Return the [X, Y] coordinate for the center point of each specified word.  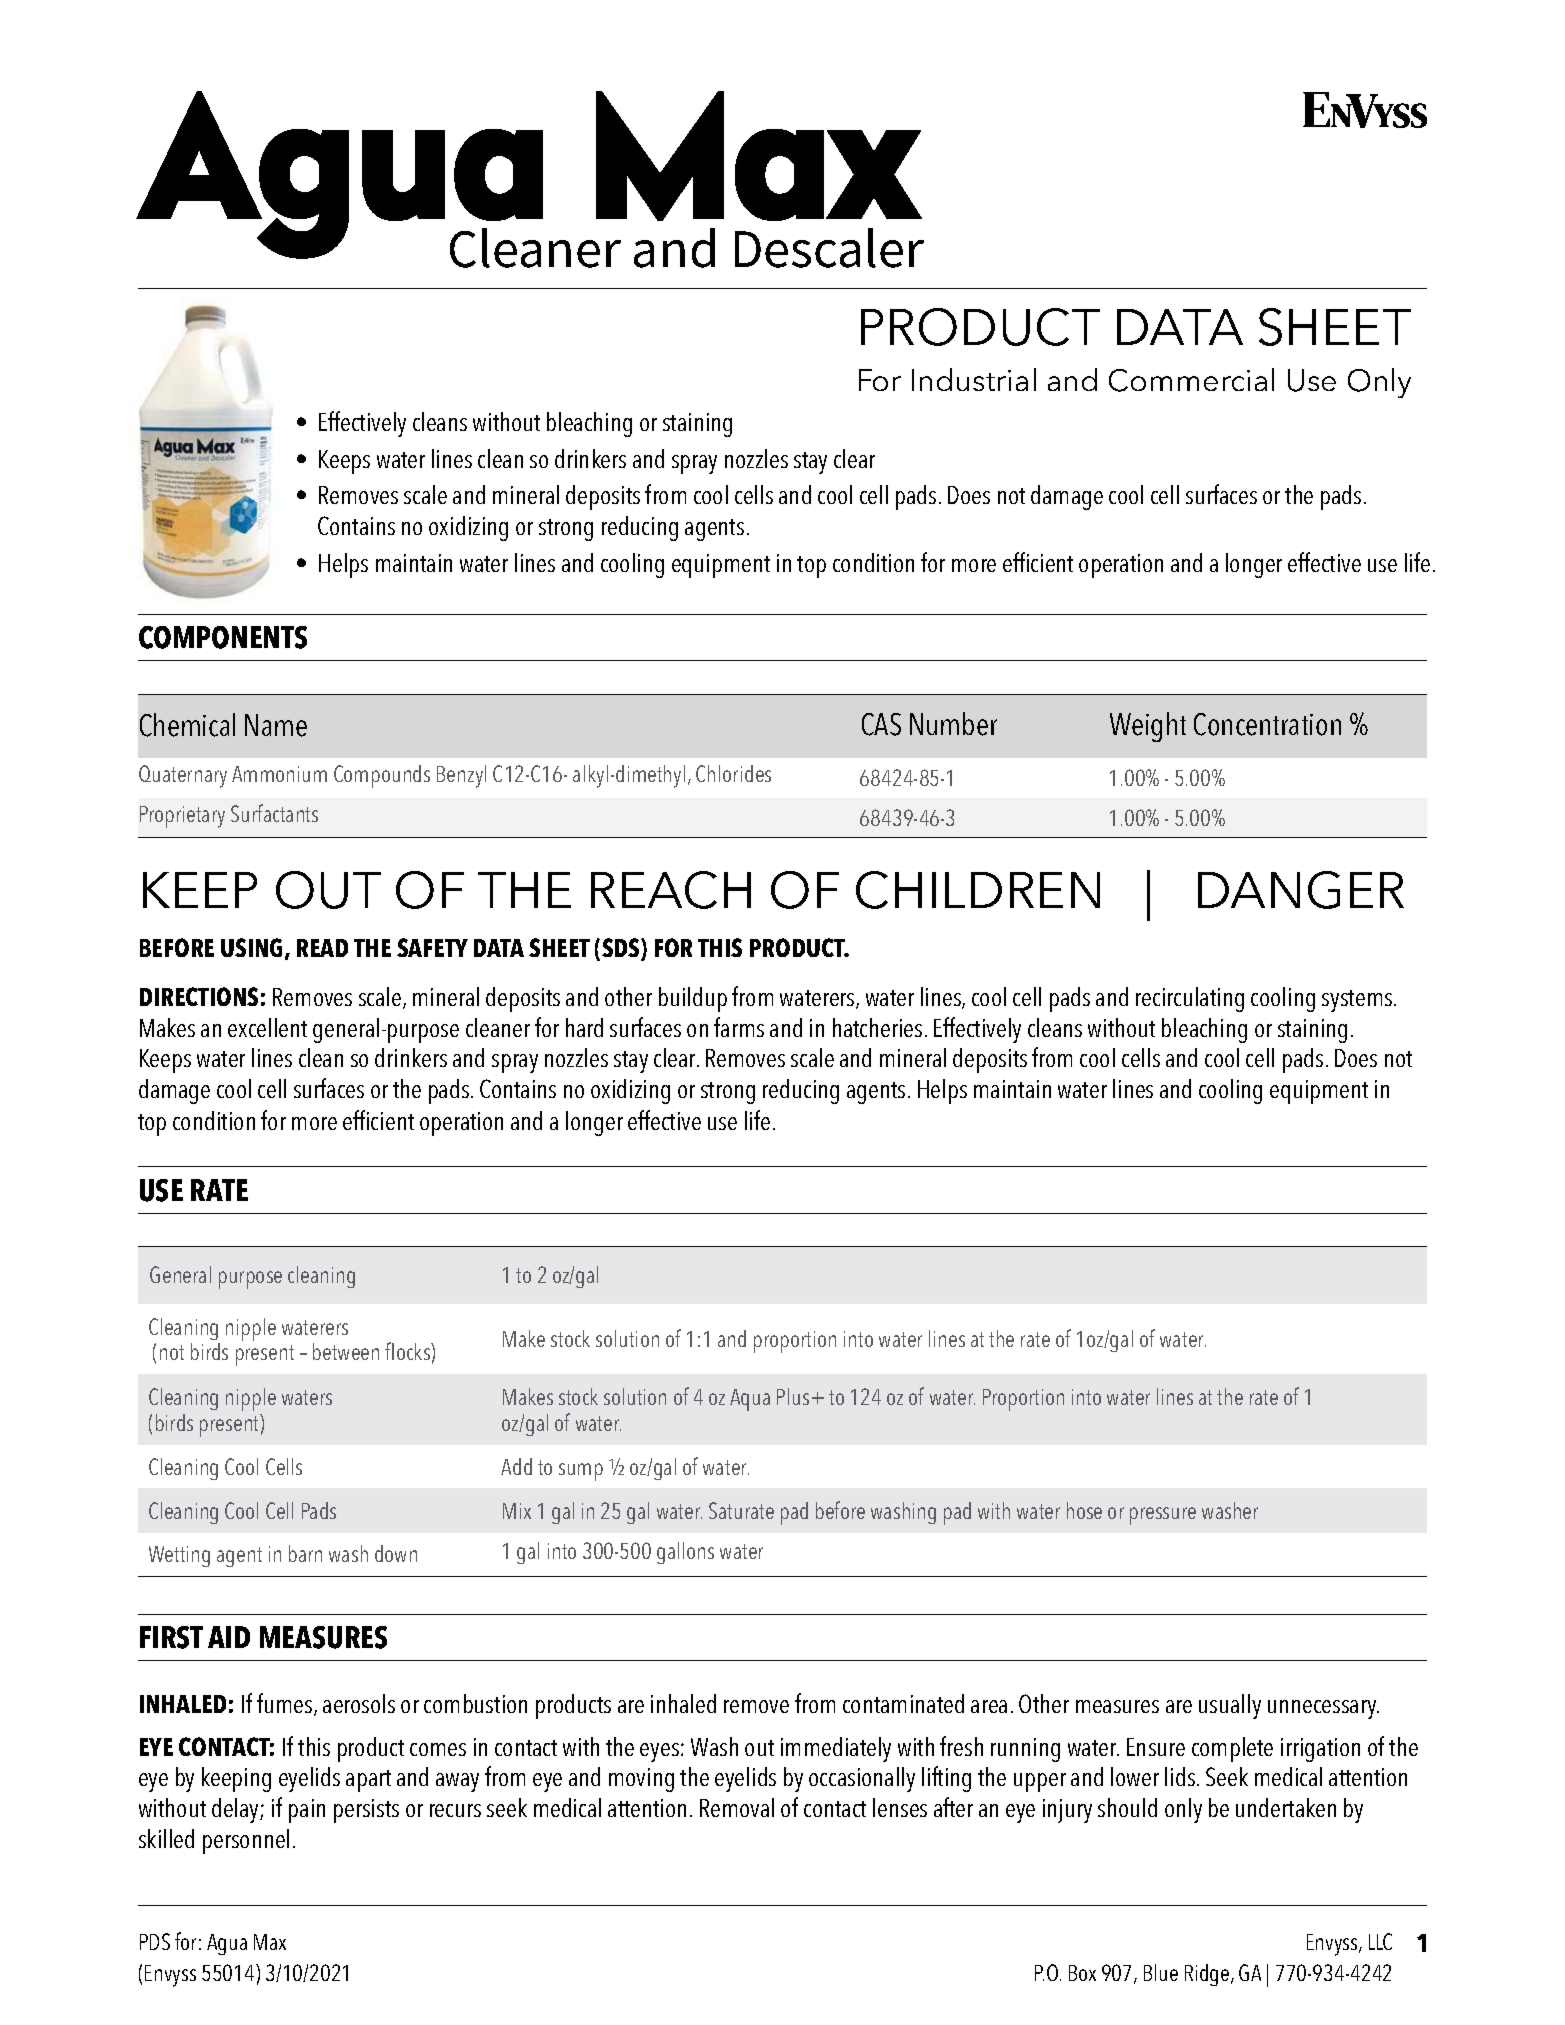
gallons [685, 1553]
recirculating [1190, 999]
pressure [1163, 1516]
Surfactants [274, 813]
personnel [246, 1841]
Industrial [974, 379]
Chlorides [733, 773]
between [346, 1351]
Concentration [1267, 724]
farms [739, 1027]
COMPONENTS [223, 637]
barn [305, 1553]
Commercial [1191, 380]
